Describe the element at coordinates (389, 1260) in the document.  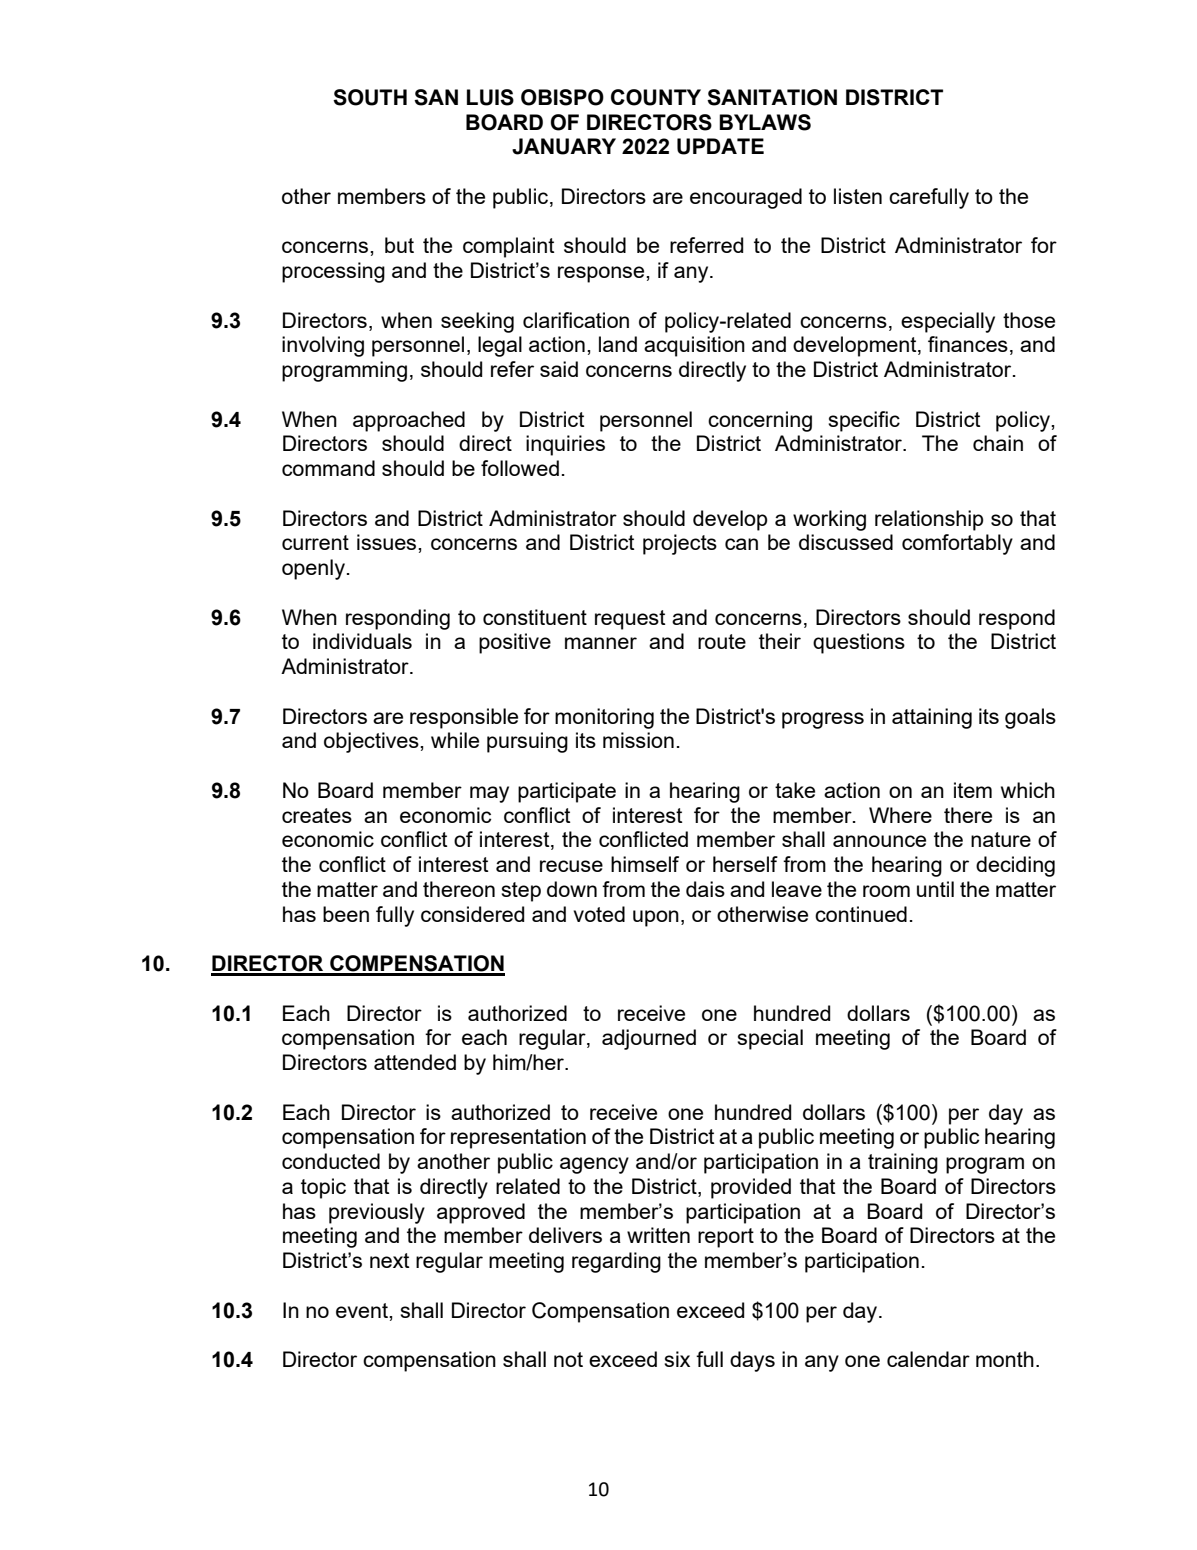
I see `next` at that location.
